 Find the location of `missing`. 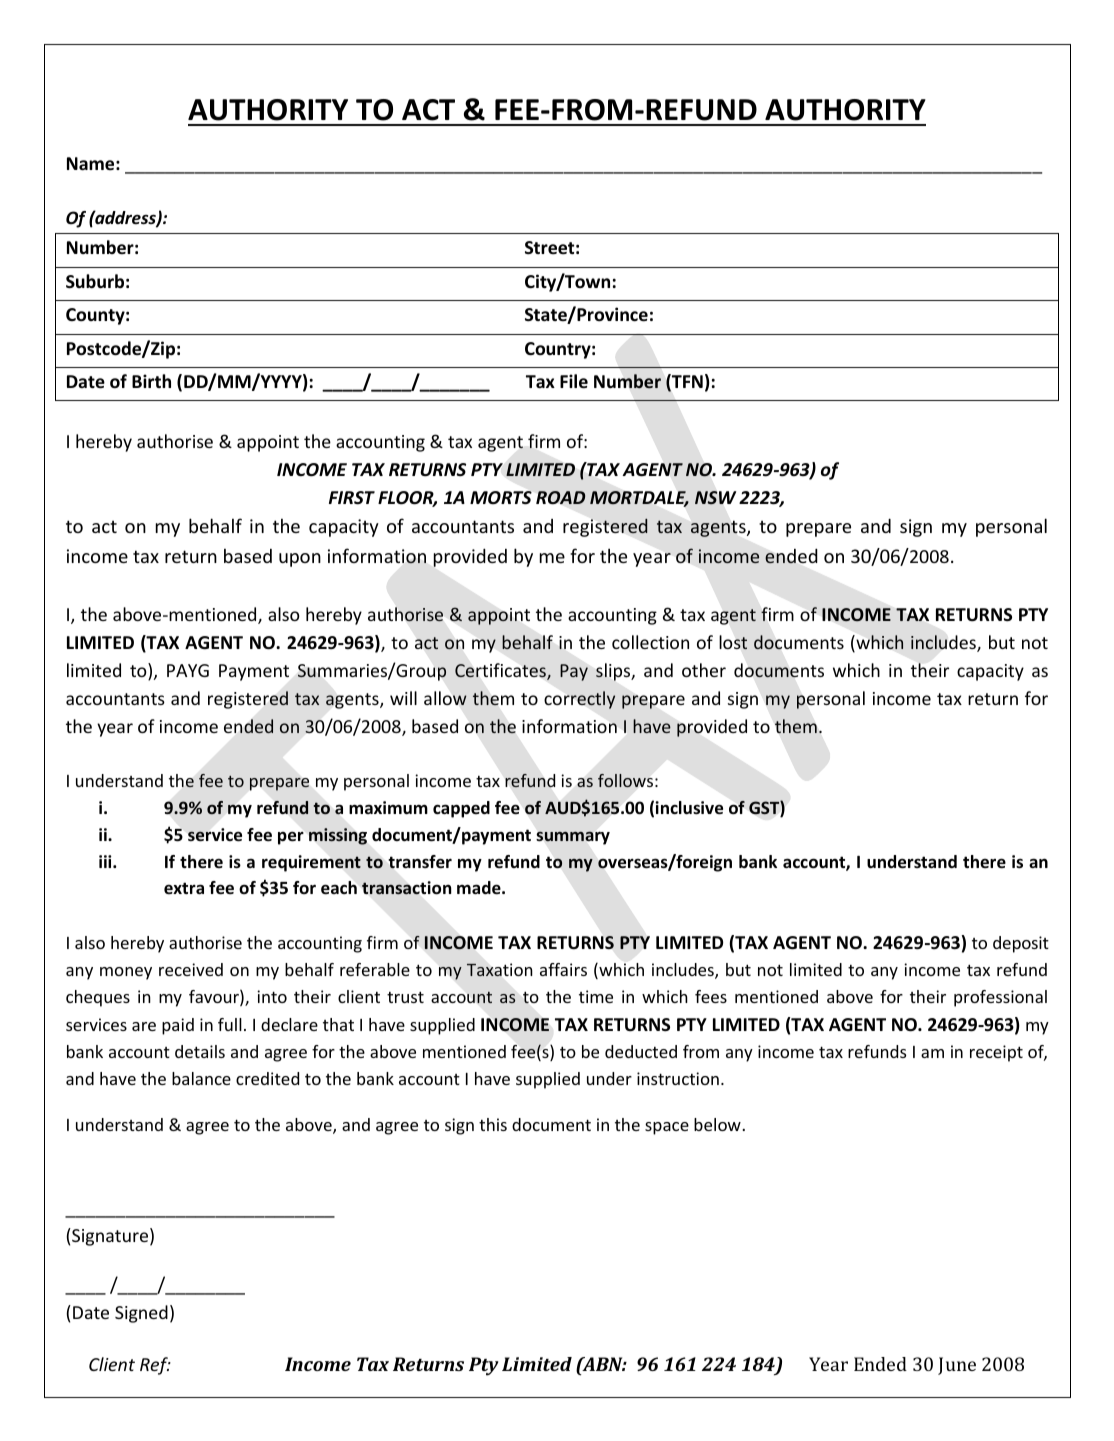

missing is located at coordinates (338, 836).
